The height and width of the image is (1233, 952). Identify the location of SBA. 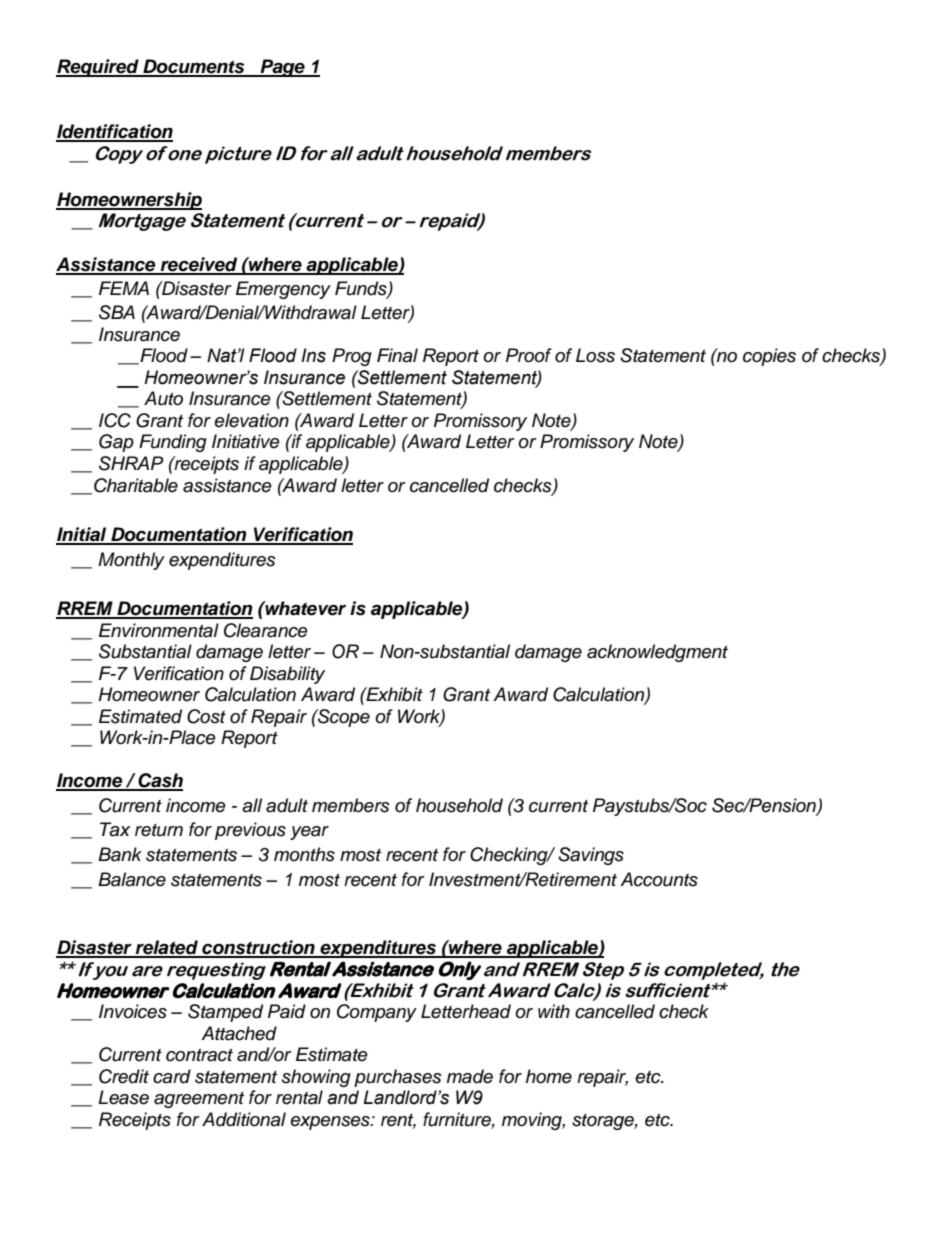
(117, 312).
